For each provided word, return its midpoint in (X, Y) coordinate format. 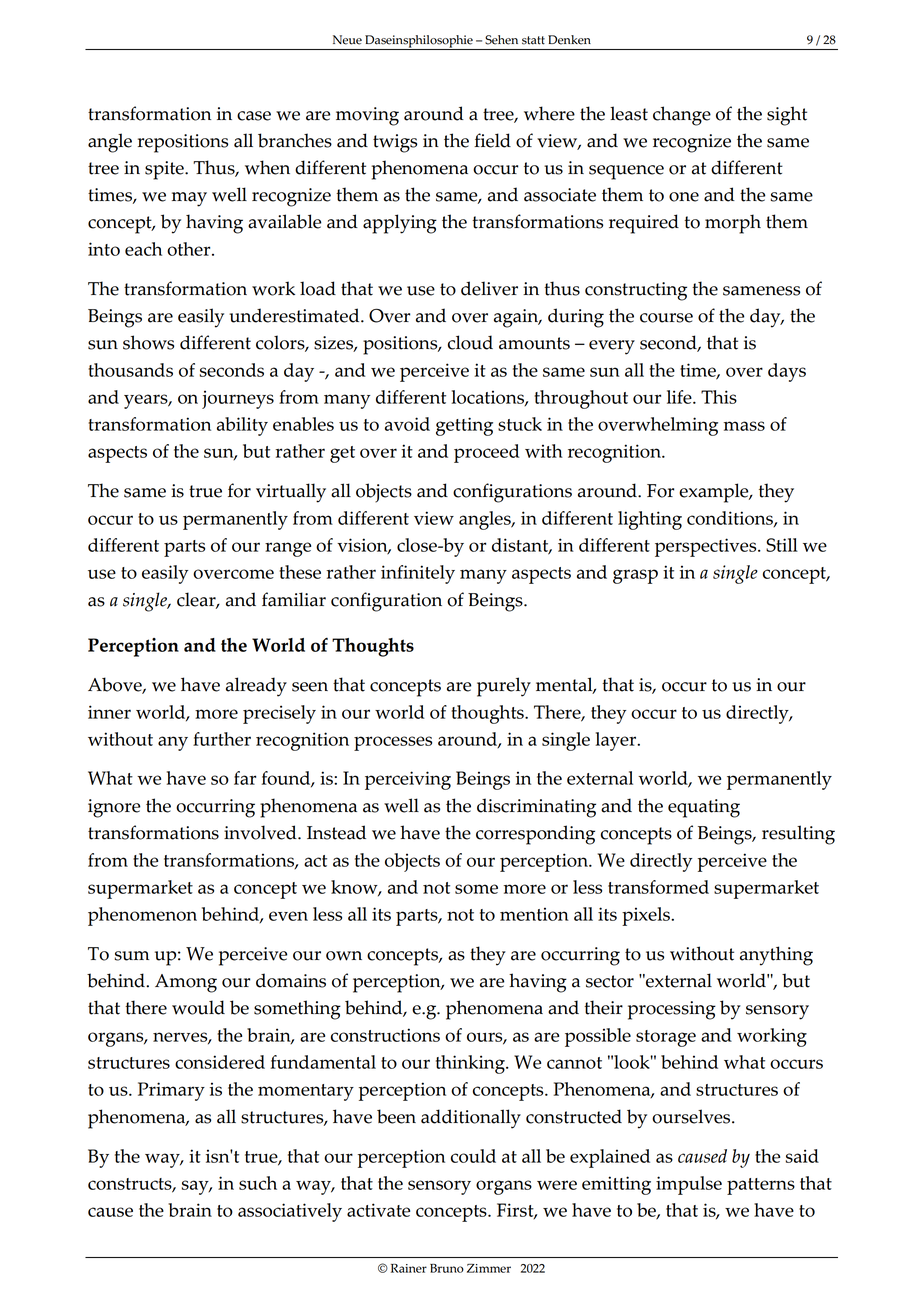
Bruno (447, 1268)
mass (744, 426)
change (682, 116)
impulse (689, 1185)
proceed (487, 453)
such (258, 1183)
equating (704, 808)
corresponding (535, 835)
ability (242, 426)
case (254, 116)
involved (261, 832)
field (492, 140)
